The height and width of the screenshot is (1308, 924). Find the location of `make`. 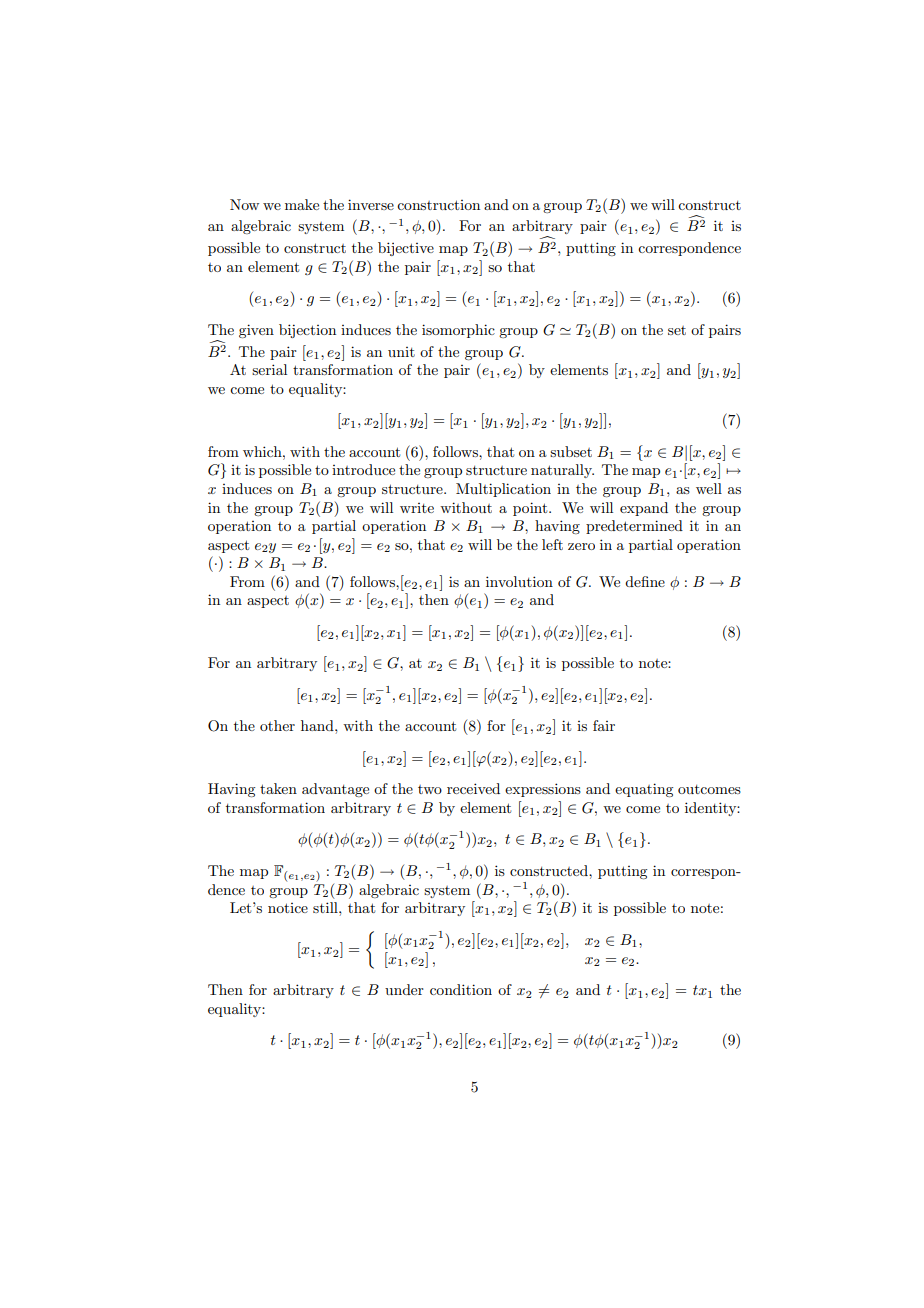

make is located at coordinates (302, 204).
